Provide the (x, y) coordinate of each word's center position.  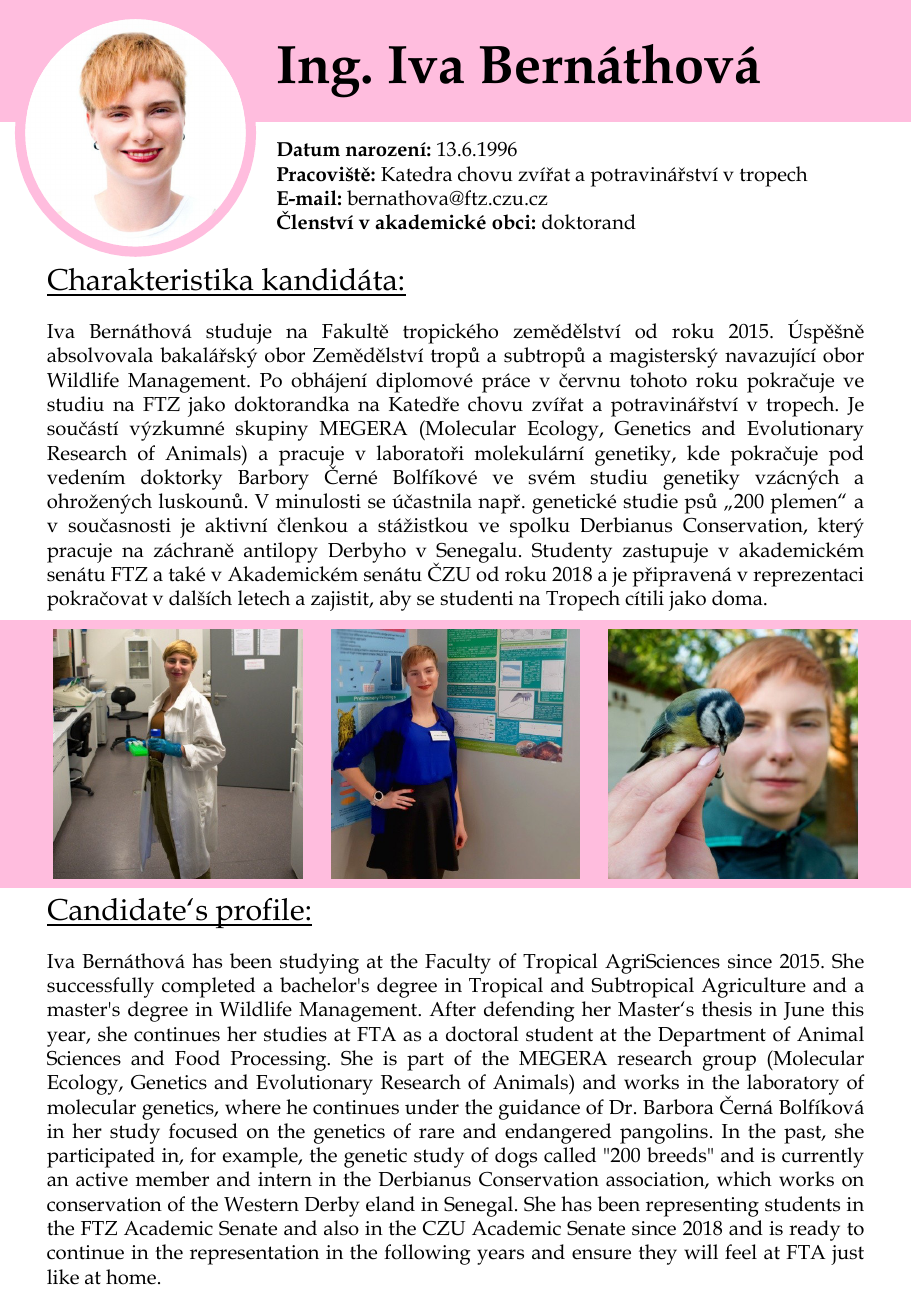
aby (395, 600)
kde (703, 453)
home (131, 1277)
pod (846, 455)
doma (738, 598)
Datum (308, 149)
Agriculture (753, 987)
